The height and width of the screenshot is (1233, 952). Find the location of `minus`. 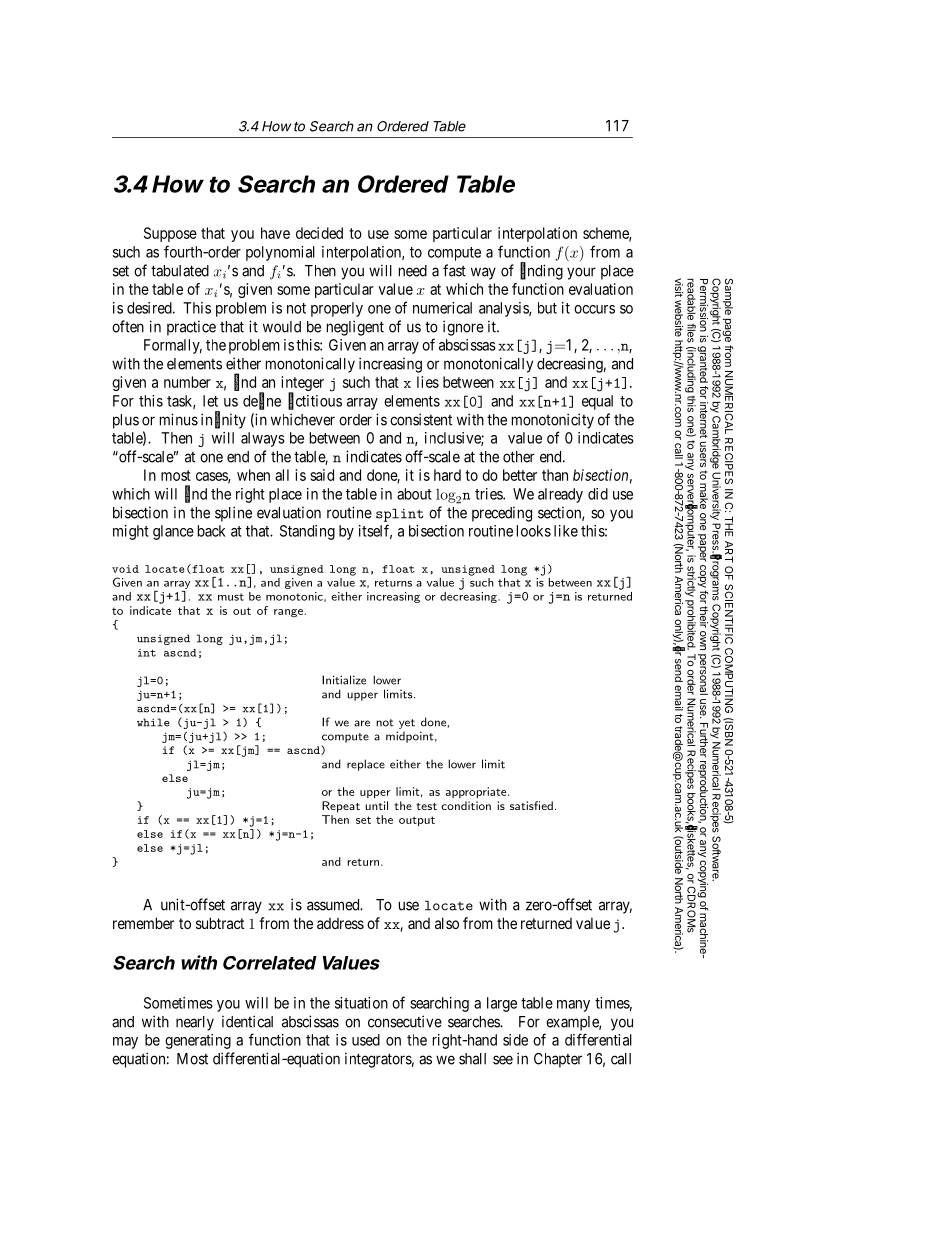

minus is located at coordinates (179, 419).
